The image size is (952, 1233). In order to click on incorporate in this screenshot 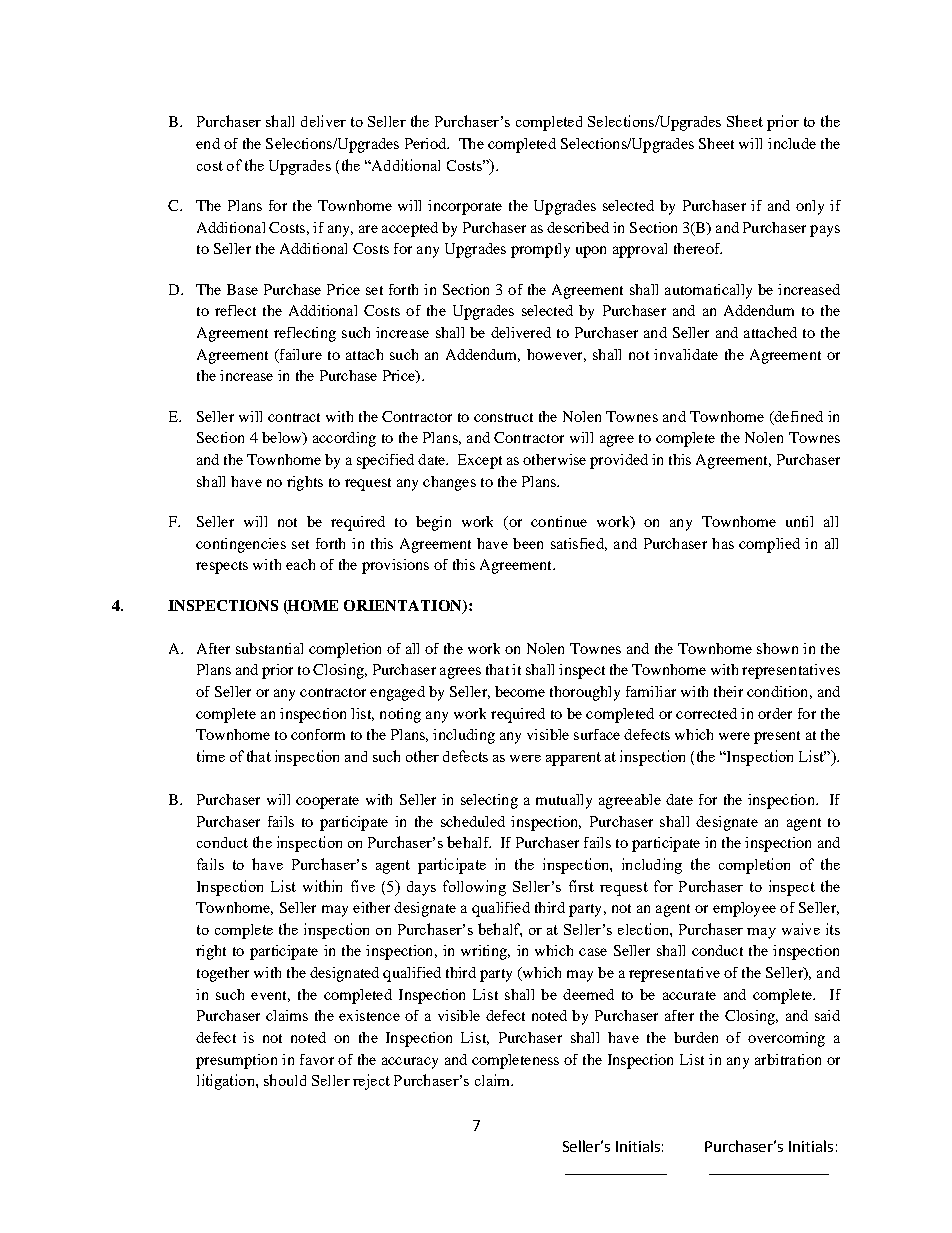, I will do `click(465, 207)`.
